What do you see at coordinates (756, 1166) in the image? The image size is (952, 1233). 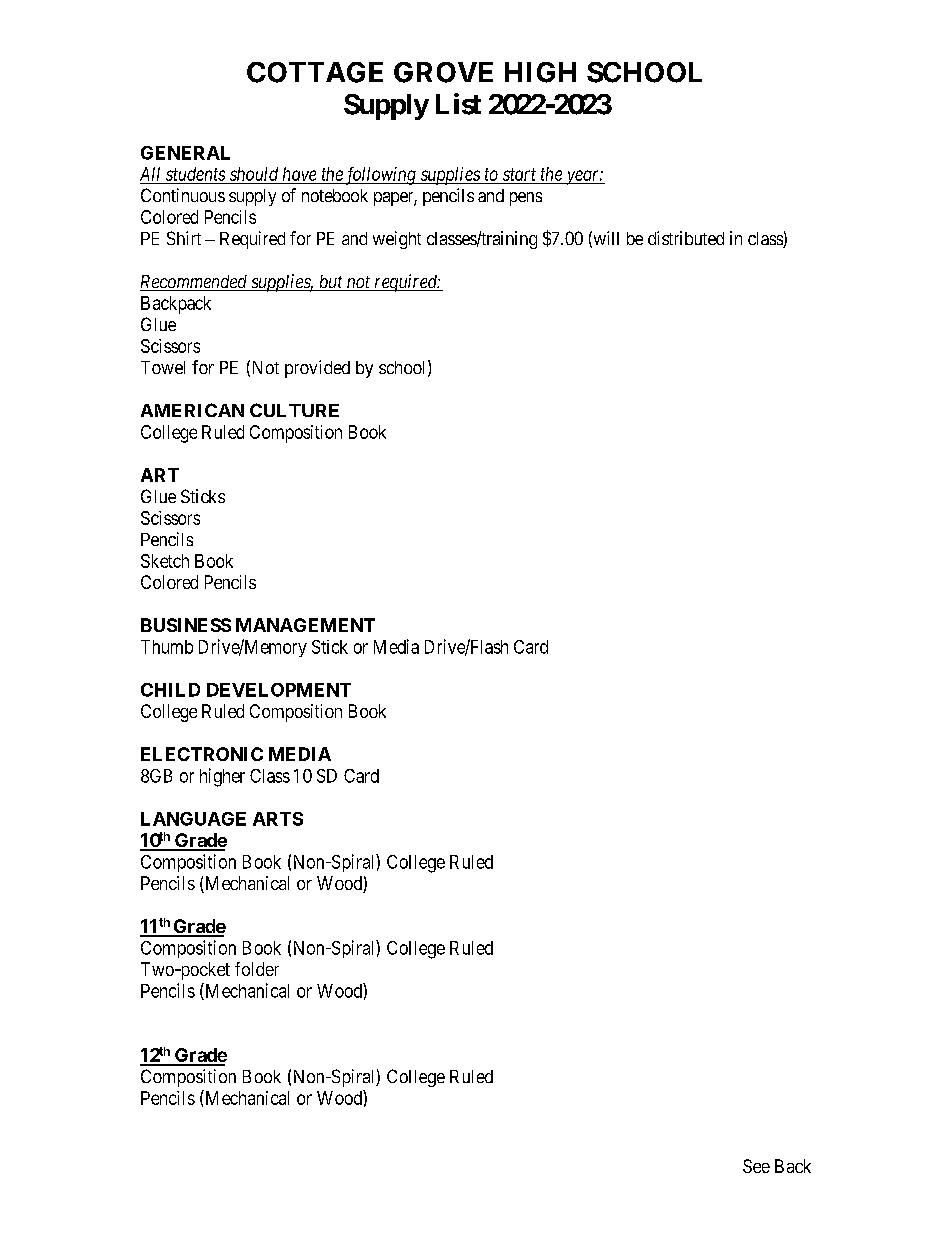 I see `See` at bounding box center [756, 1166].
